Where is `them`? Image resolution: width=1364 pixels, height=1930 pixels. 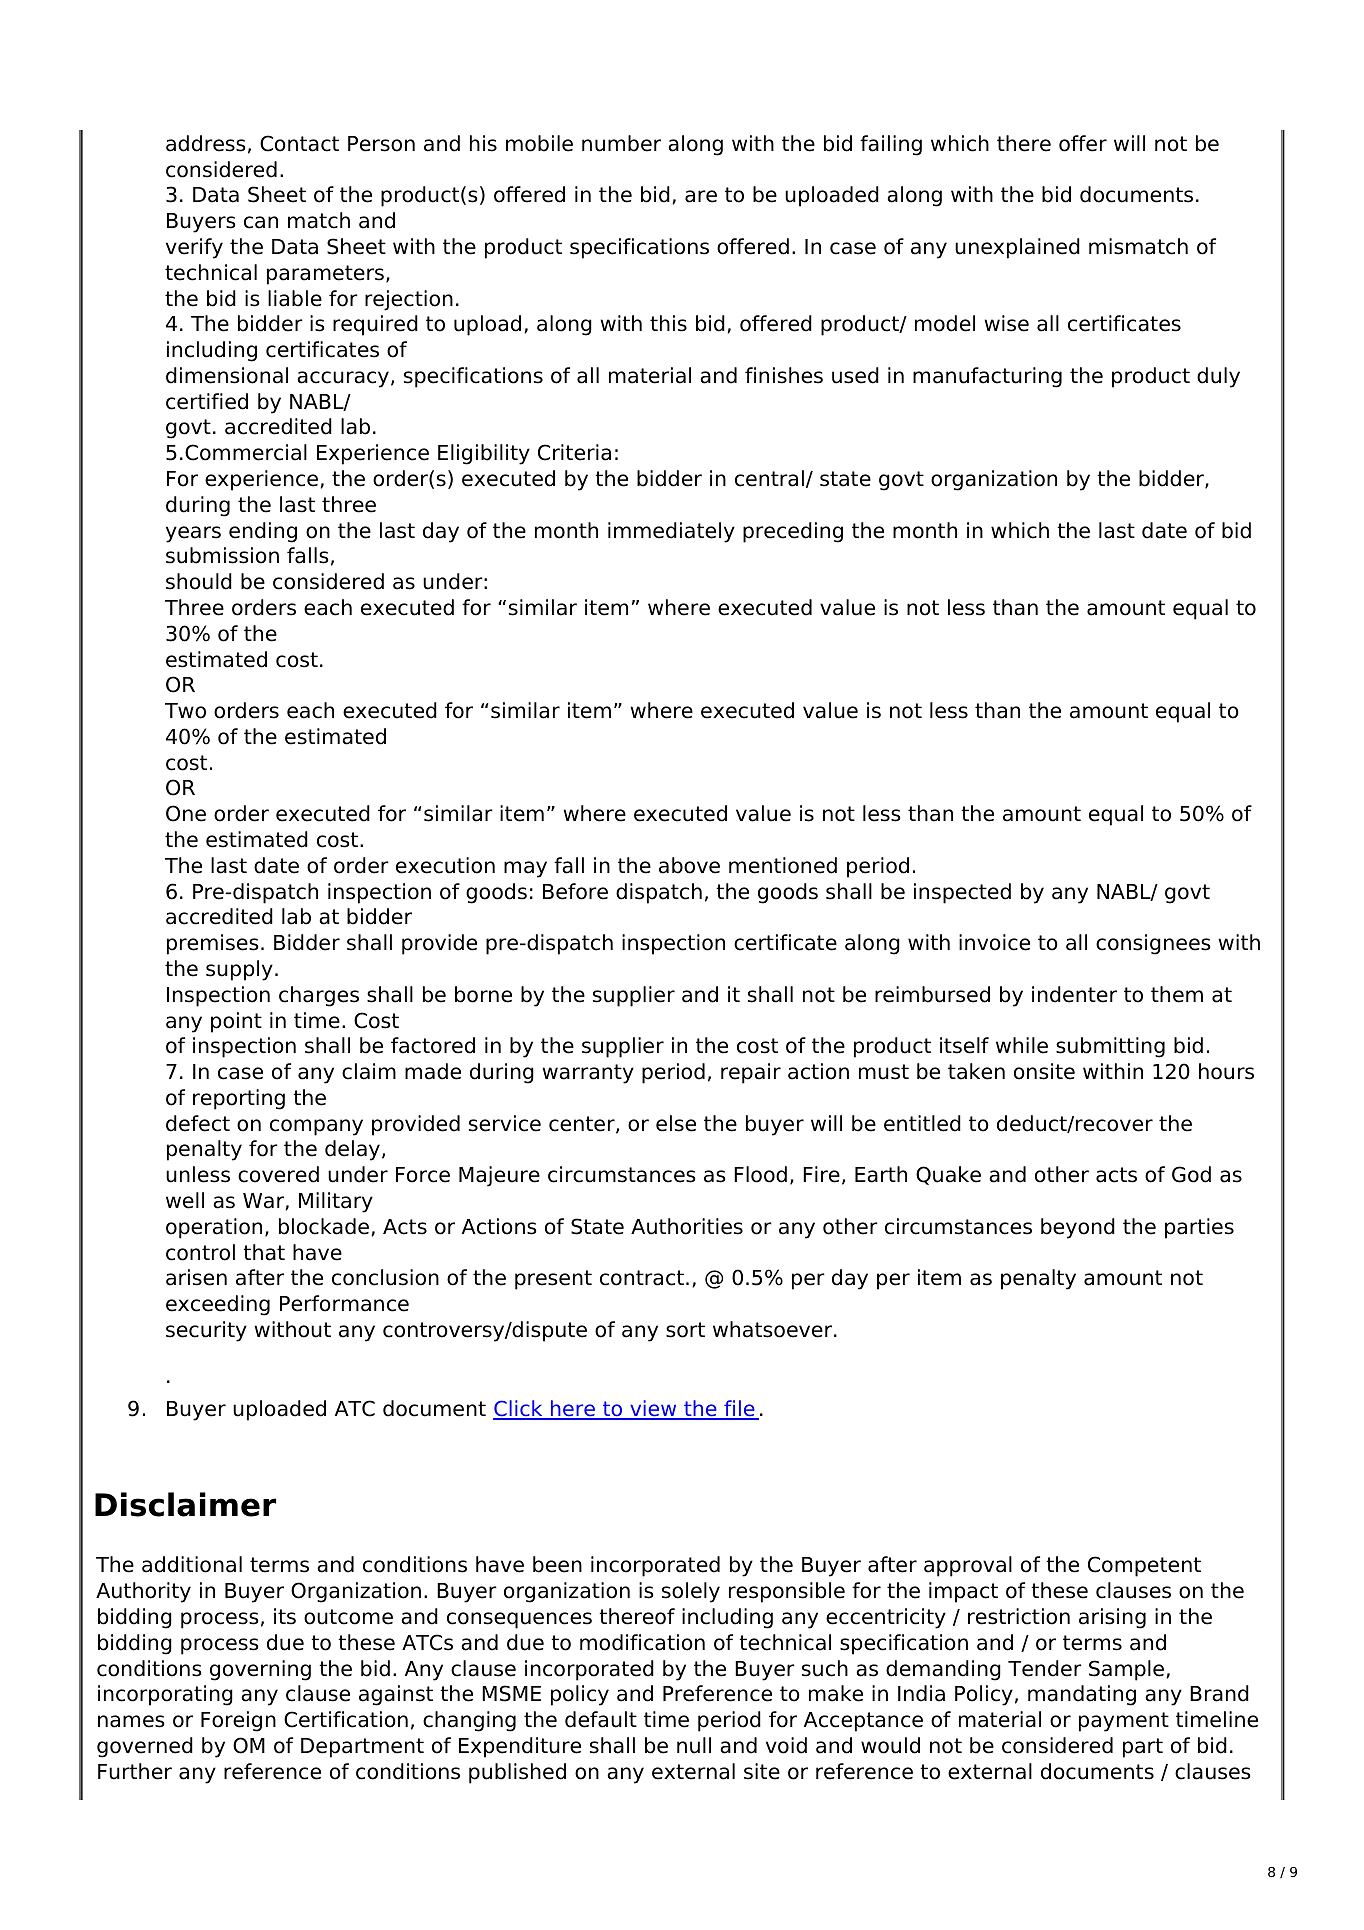 them is located at coordinates (1177, 994).
